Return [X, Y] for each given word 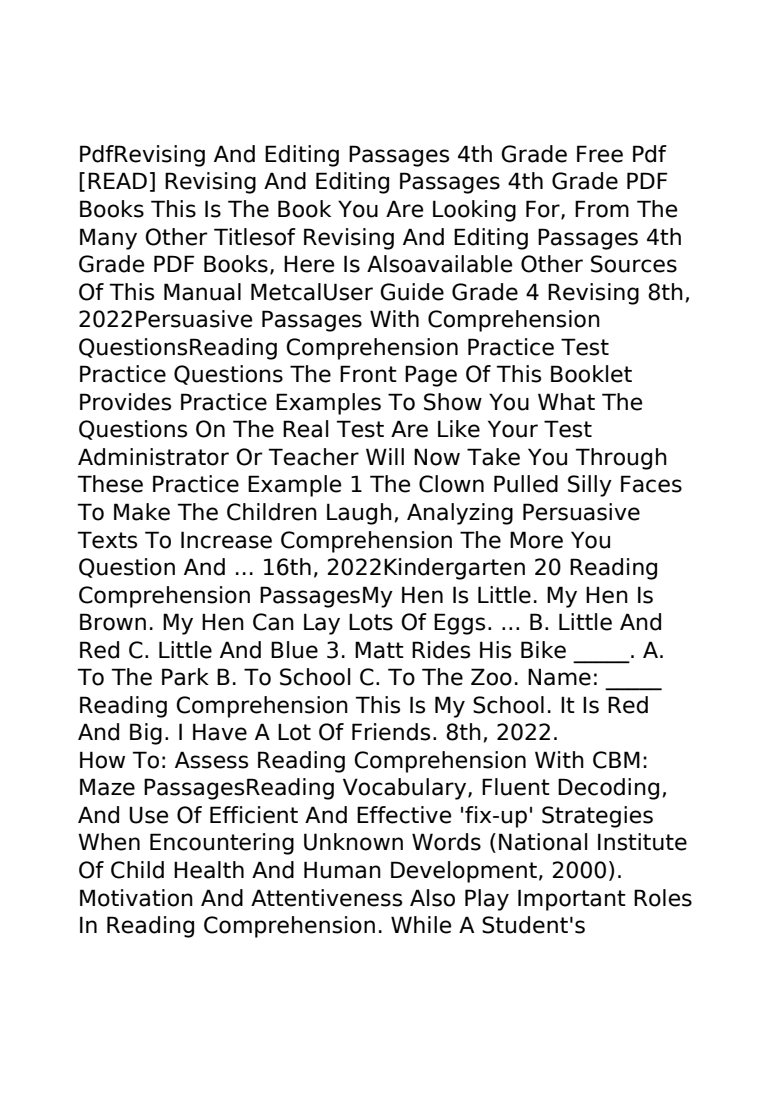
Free [600, 154]
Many [108, 239]
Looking [474, 211]
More [536, 540]
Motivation [136, 898]
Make [142, 512]
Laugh [359, 514]
